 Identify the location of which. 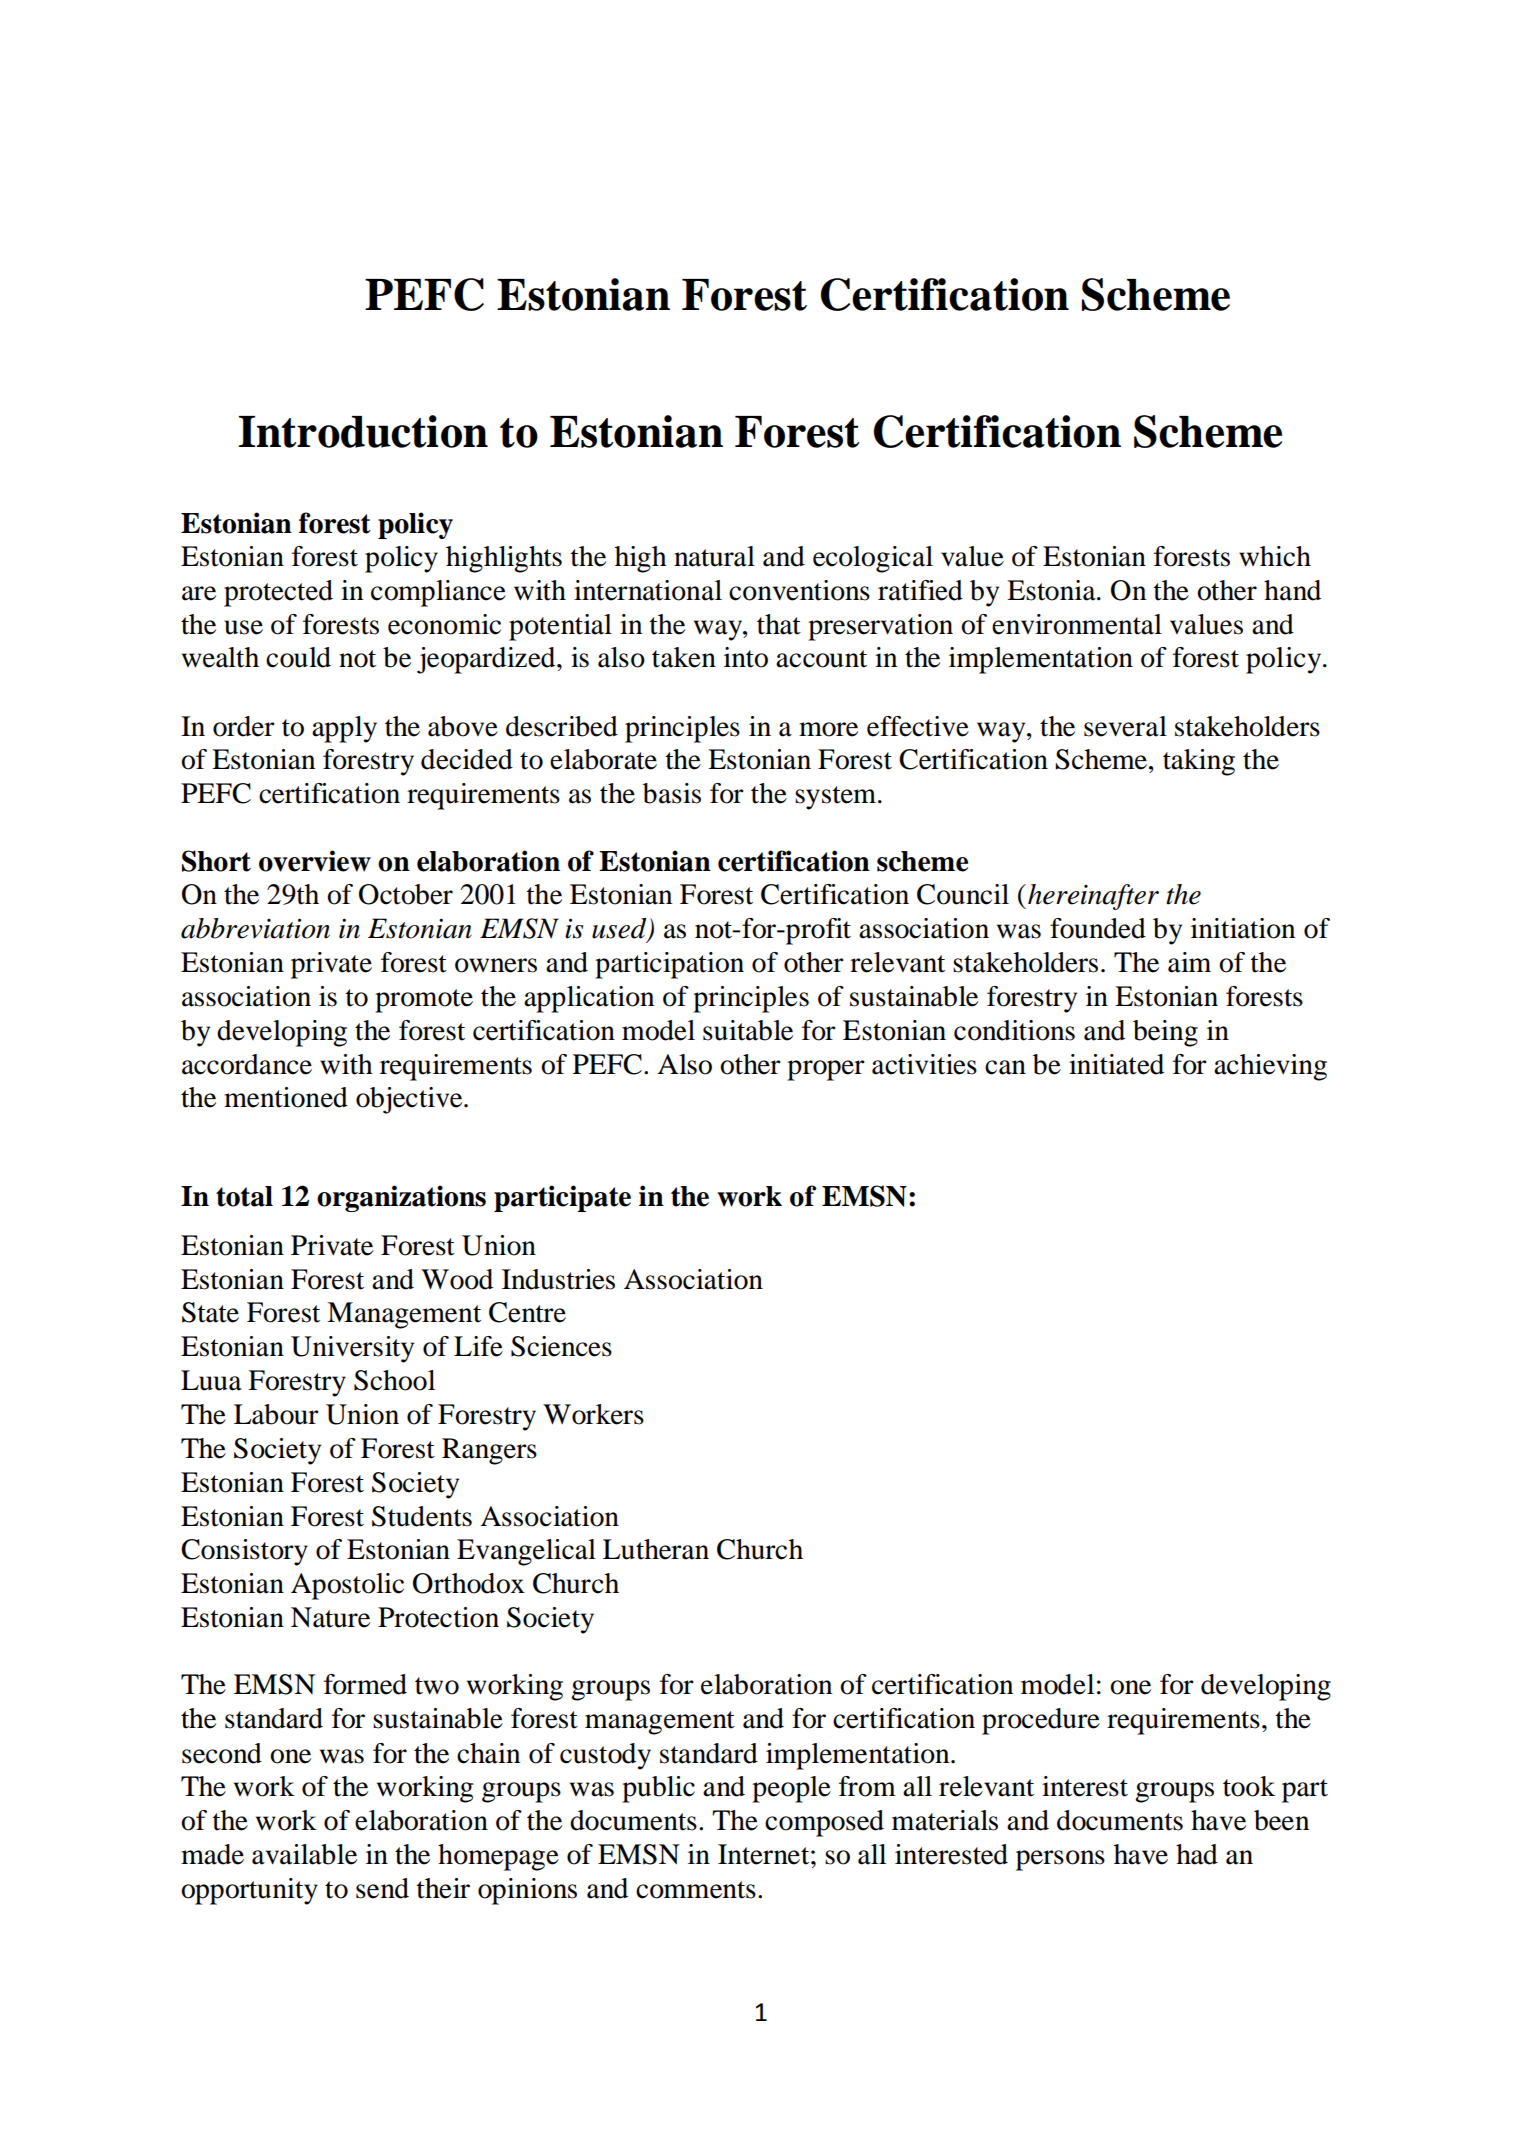
(1275, 556).
